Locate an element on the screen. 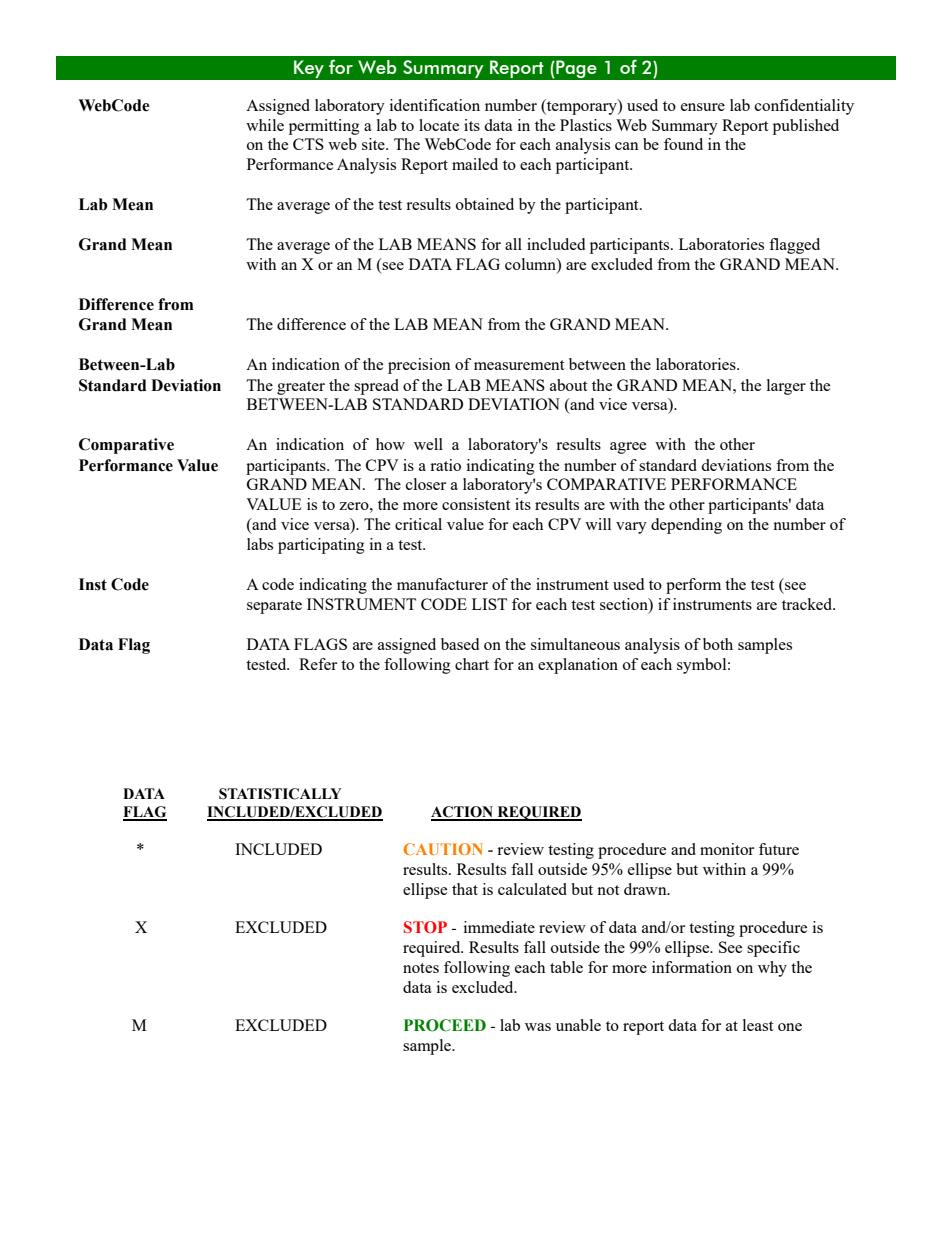 This screenshot has height=1233, width=952. consistent is located at coordinates (476, 504).
